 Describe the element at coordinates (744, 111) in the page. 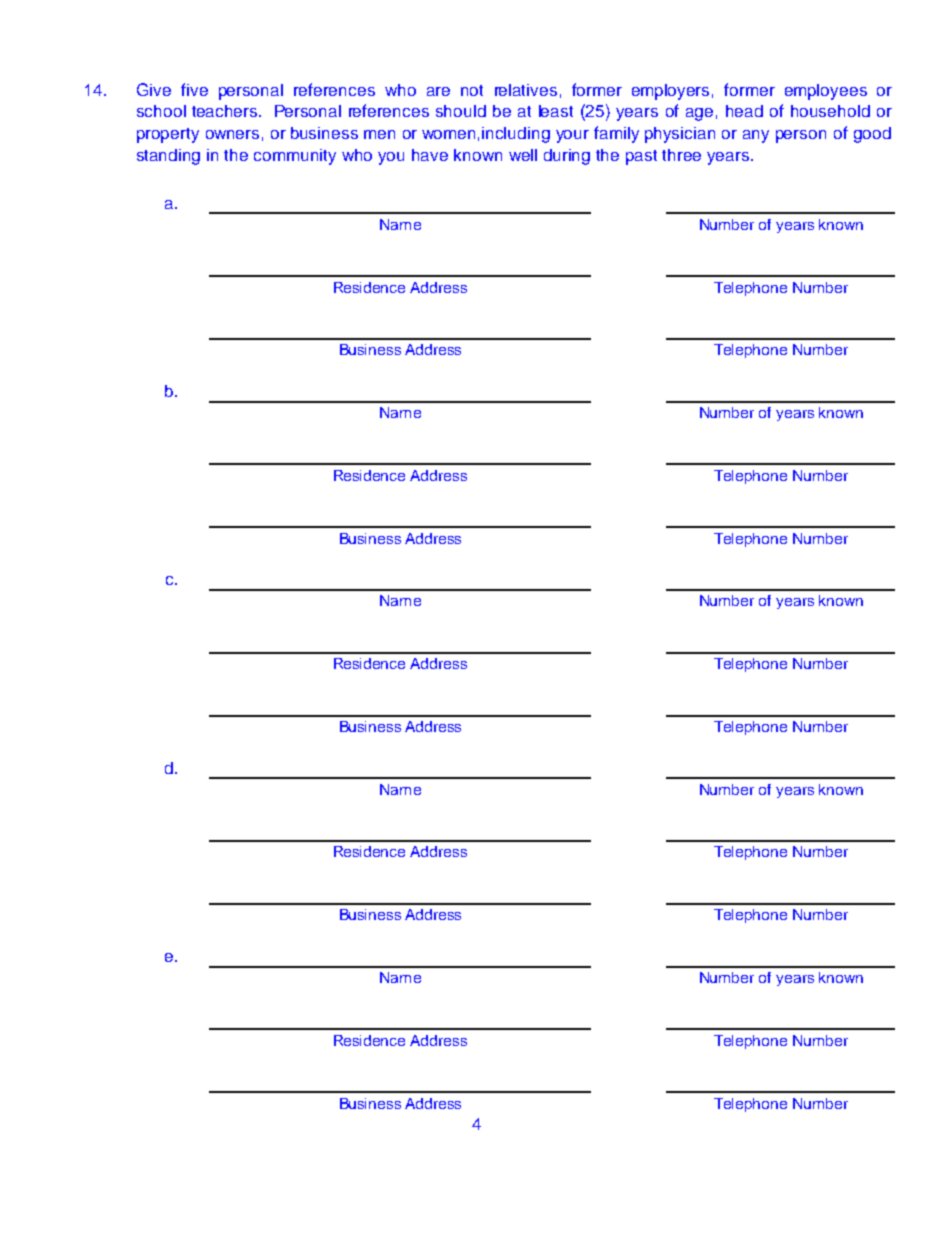

I see `head` at that location.
